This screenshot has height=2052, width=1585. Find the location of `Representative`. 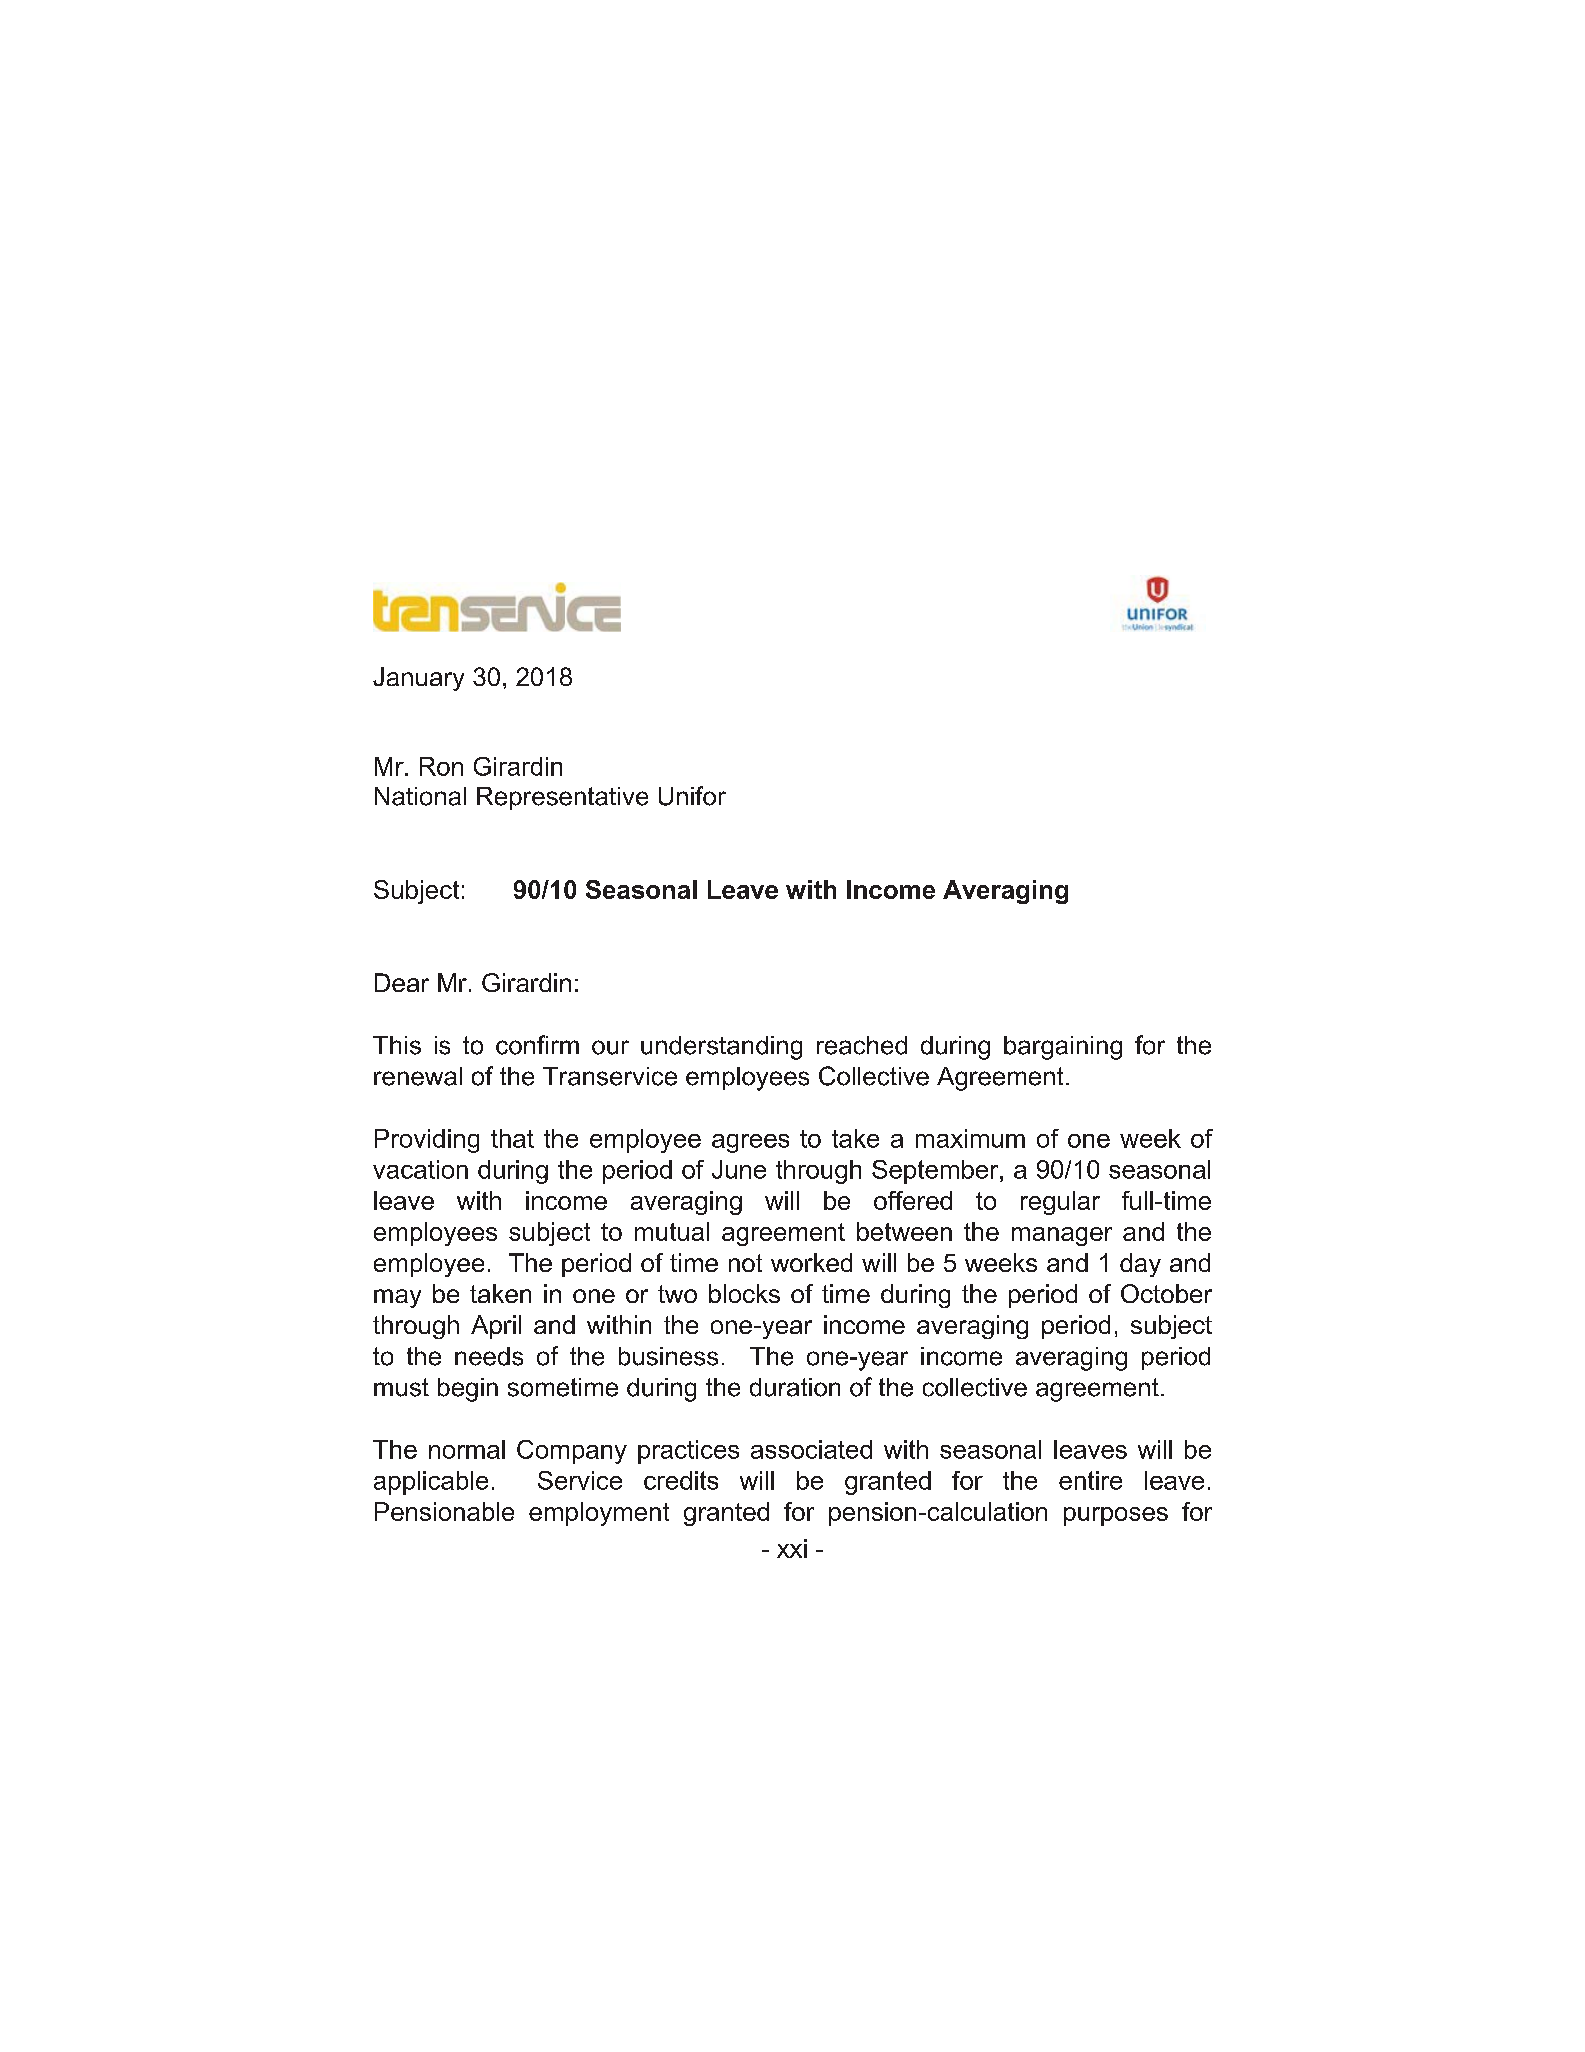

Representative is located at coordinates (562, 798).
